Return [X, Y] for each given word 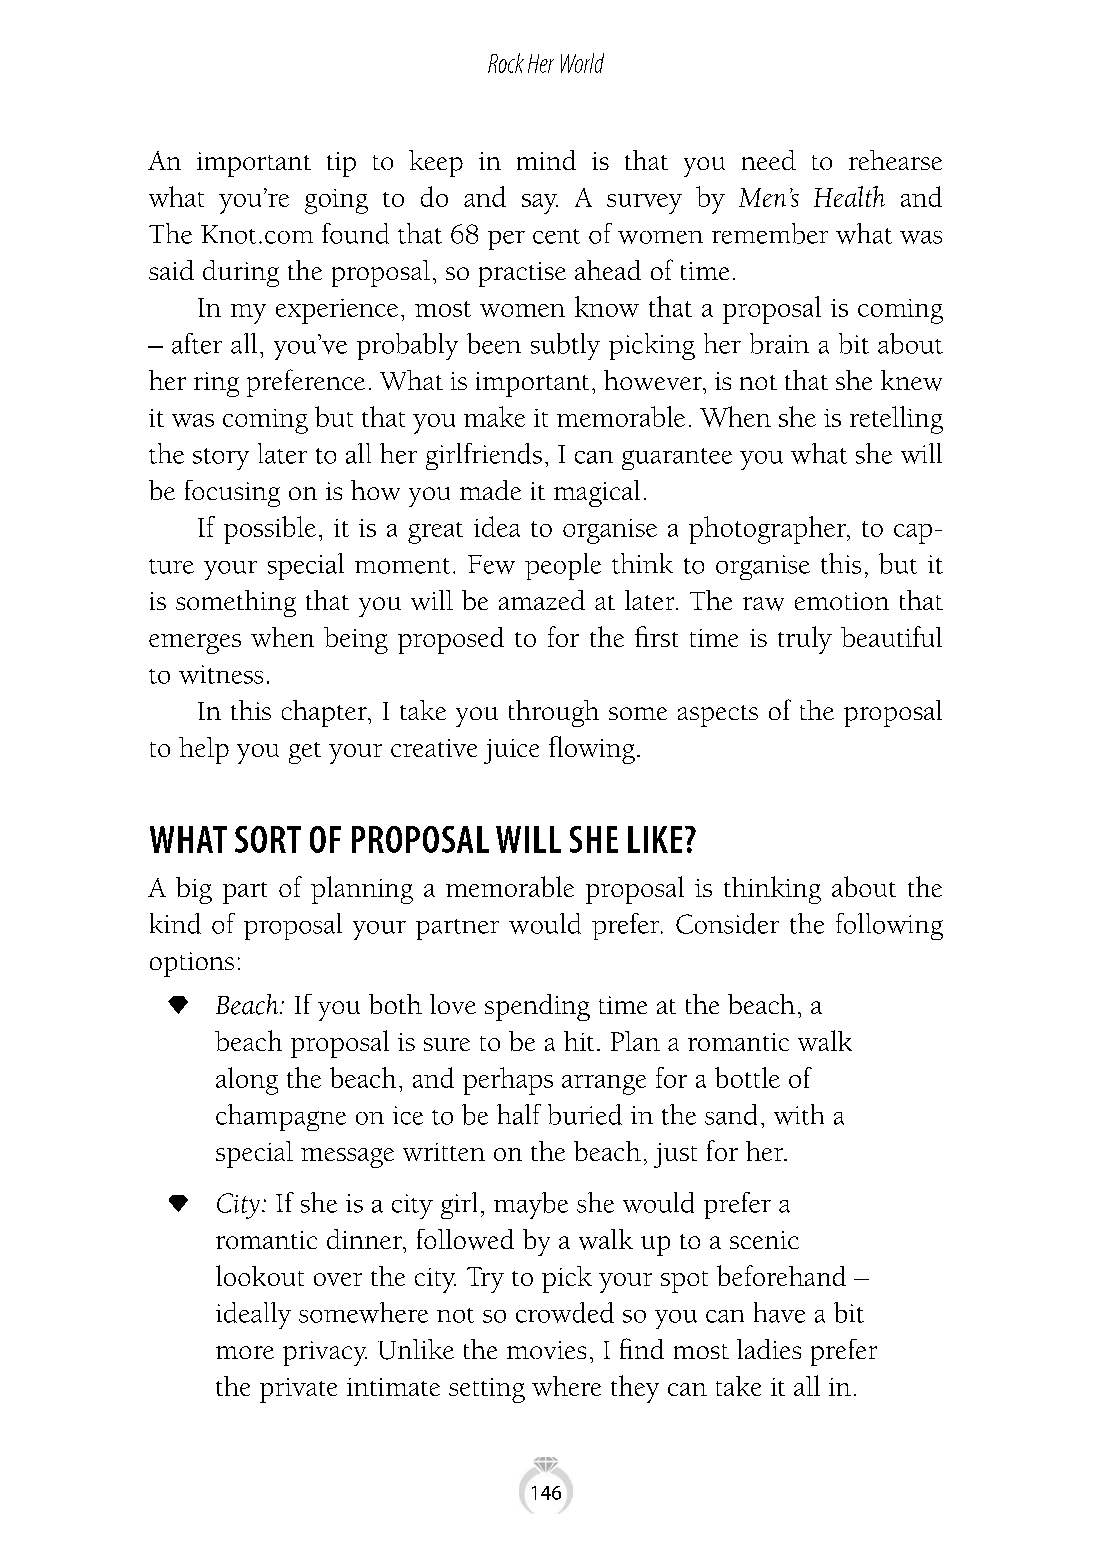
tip [341, 164]
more [245, 1352]
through [554, 713]
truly [805, 640]
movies [546, 1350]
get [305, 753]
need [769, 160]
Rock [506, 63]
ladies [769, 1349]
